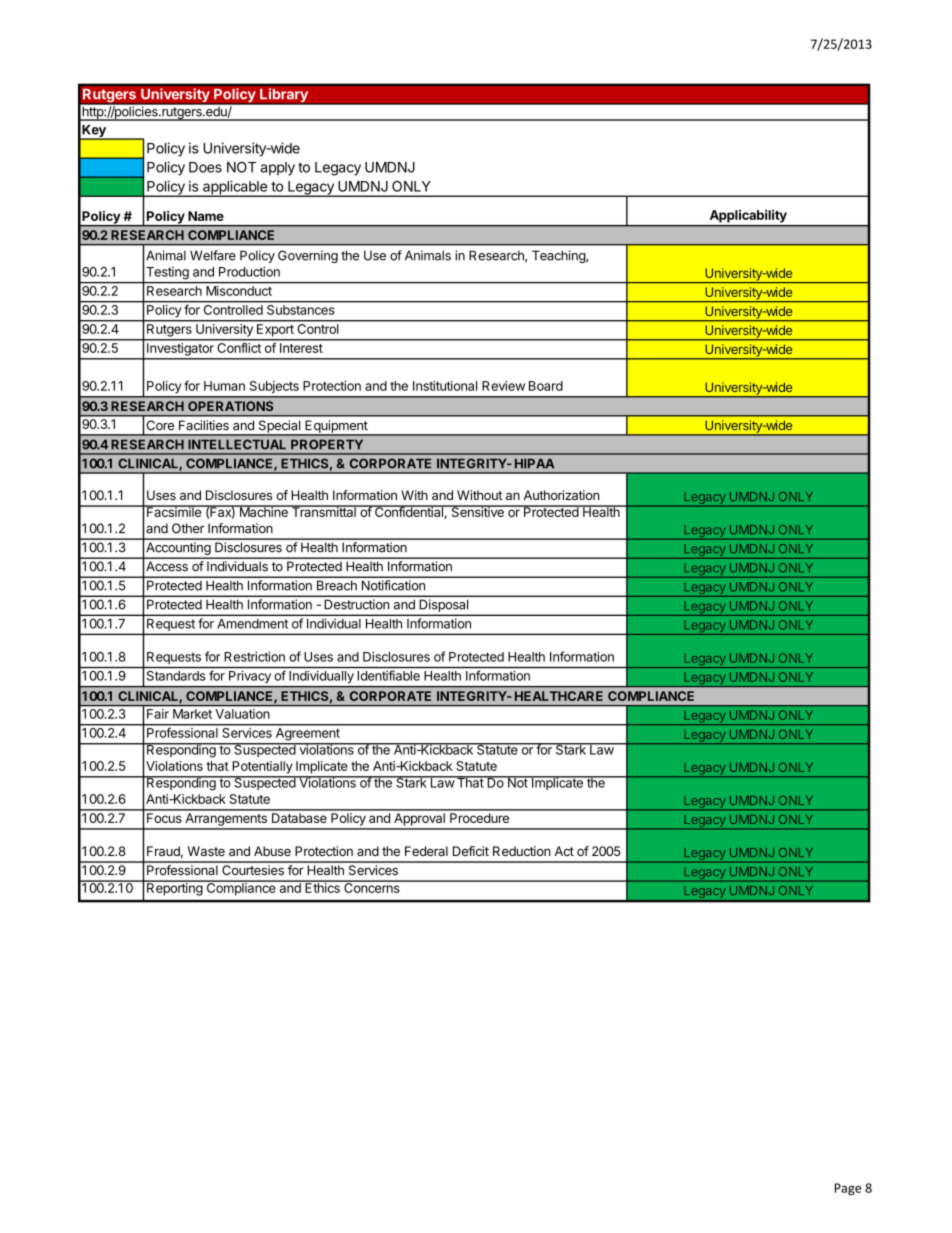 This image has height=1233, width=952. Describe the element at coordinates (235, 188) in the image. I see `applicable` at that location.
